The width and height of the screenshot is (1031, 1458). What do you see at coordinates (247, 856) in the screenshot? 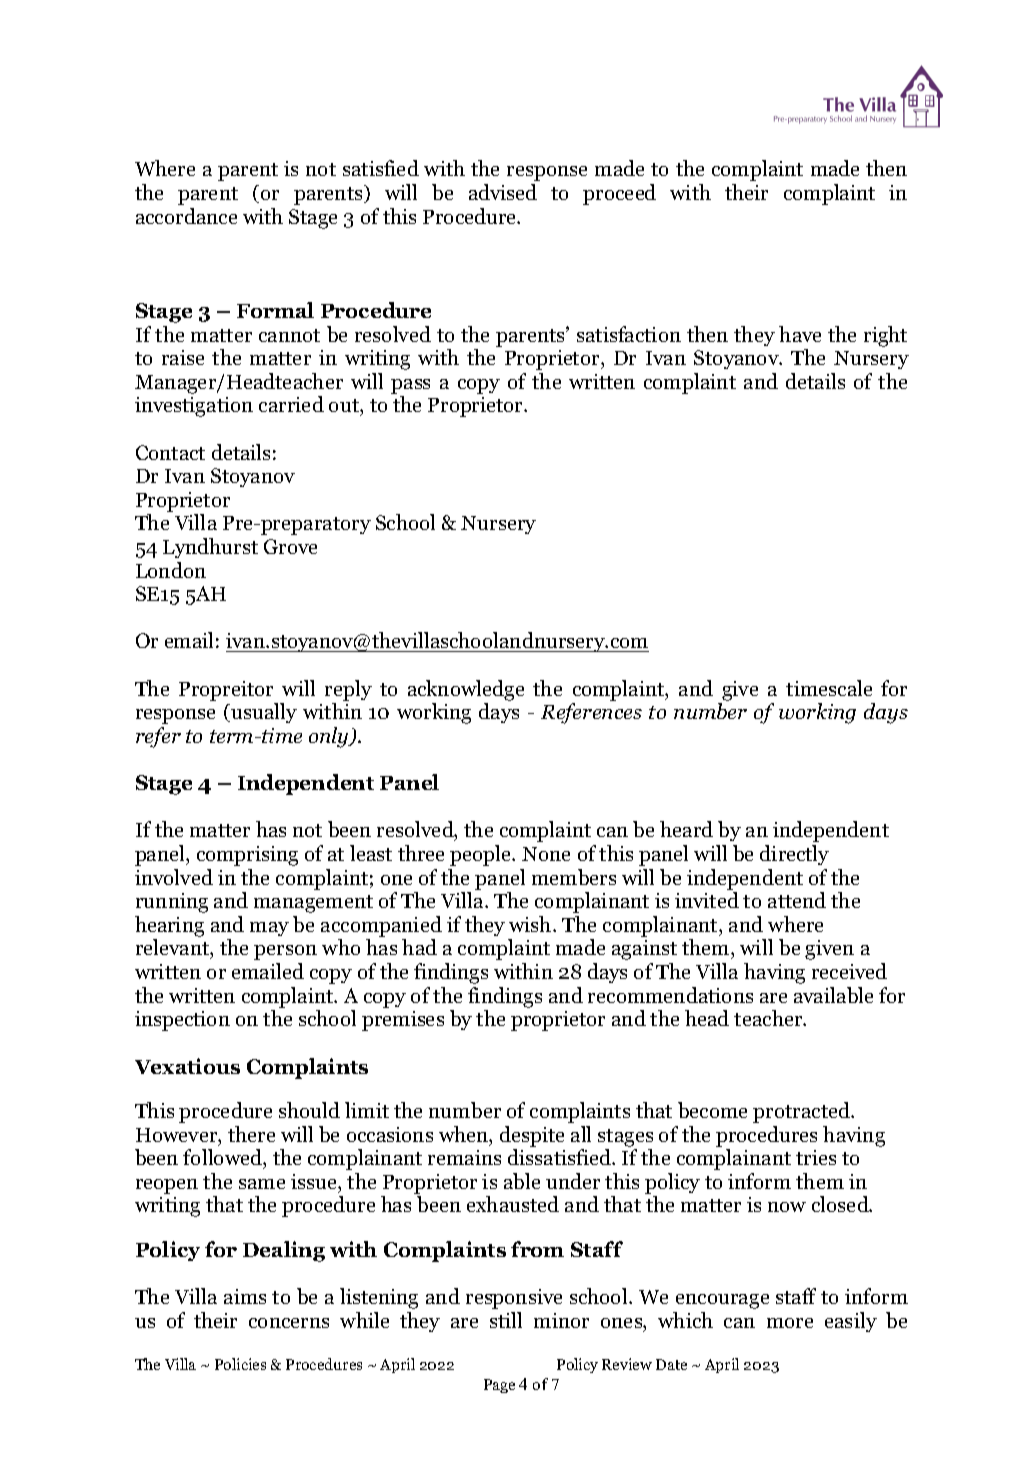
I see `comprising` at bounding box center [247, 856].
